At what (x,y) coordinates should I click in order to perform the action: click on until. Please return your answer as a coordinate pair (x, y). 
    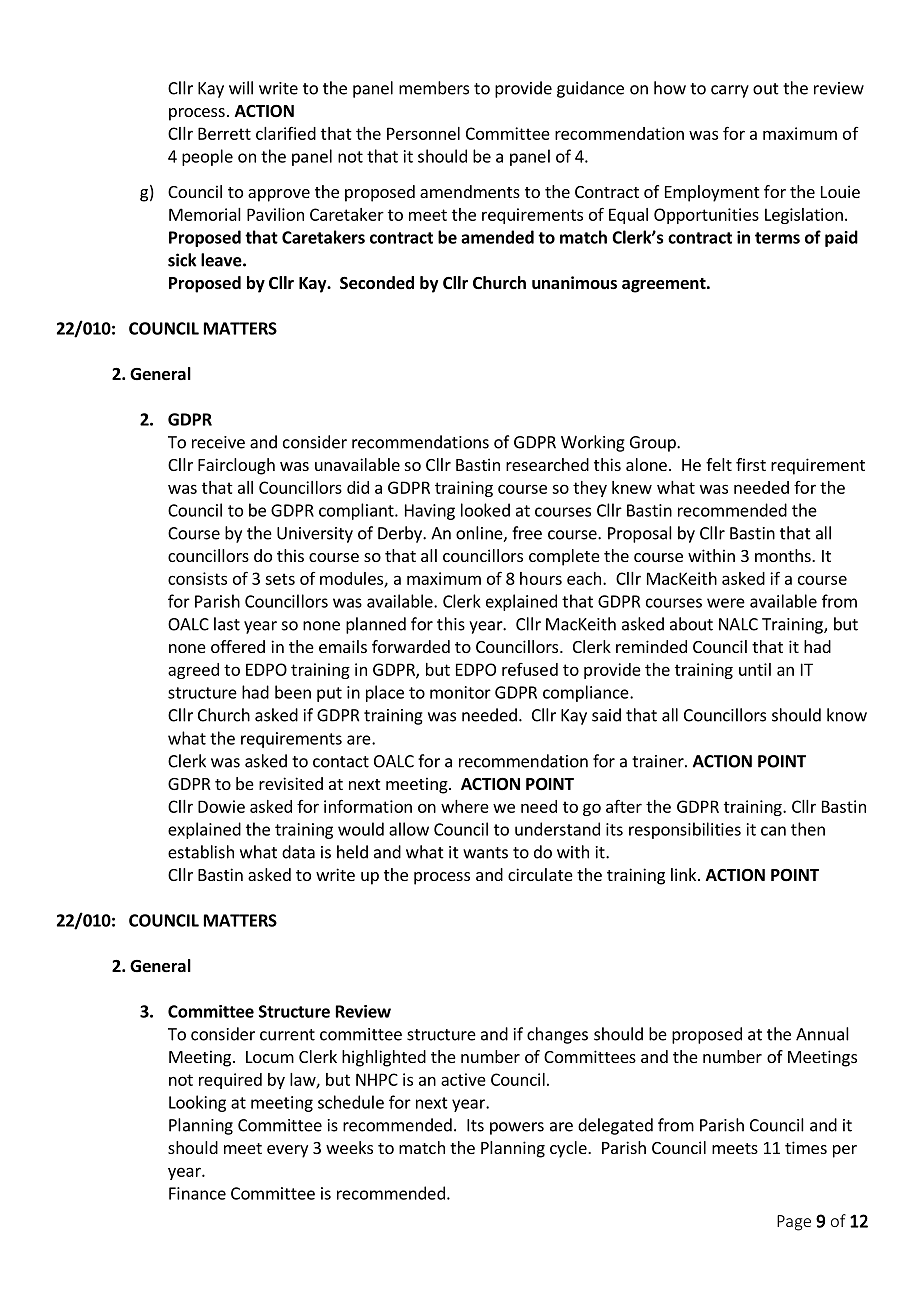
    Looking at the image, I should click on (755, 669).
